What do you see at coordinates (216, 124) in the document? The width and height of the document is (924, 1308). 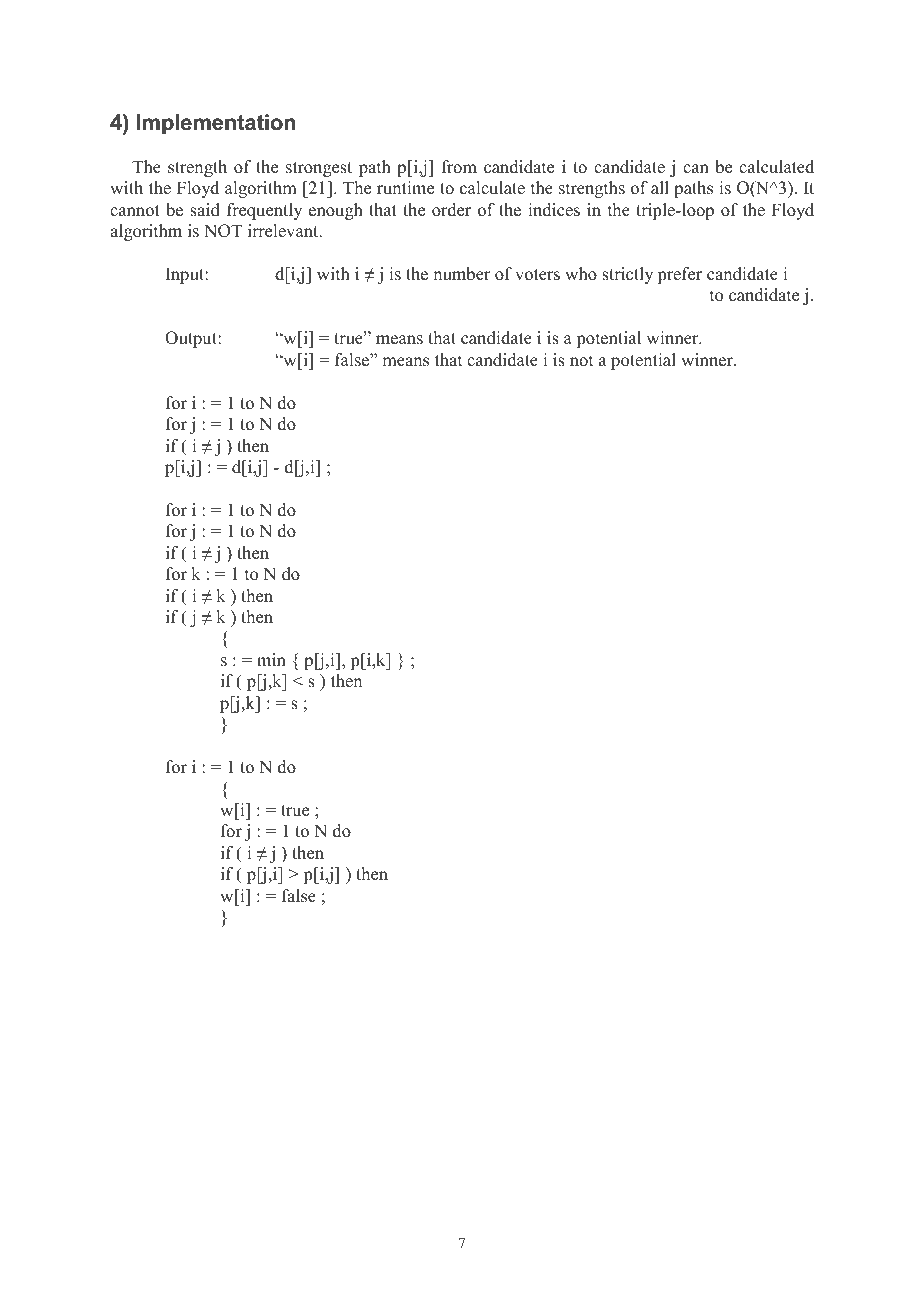 I see `Implementation` at bounding box center [216, 124].
